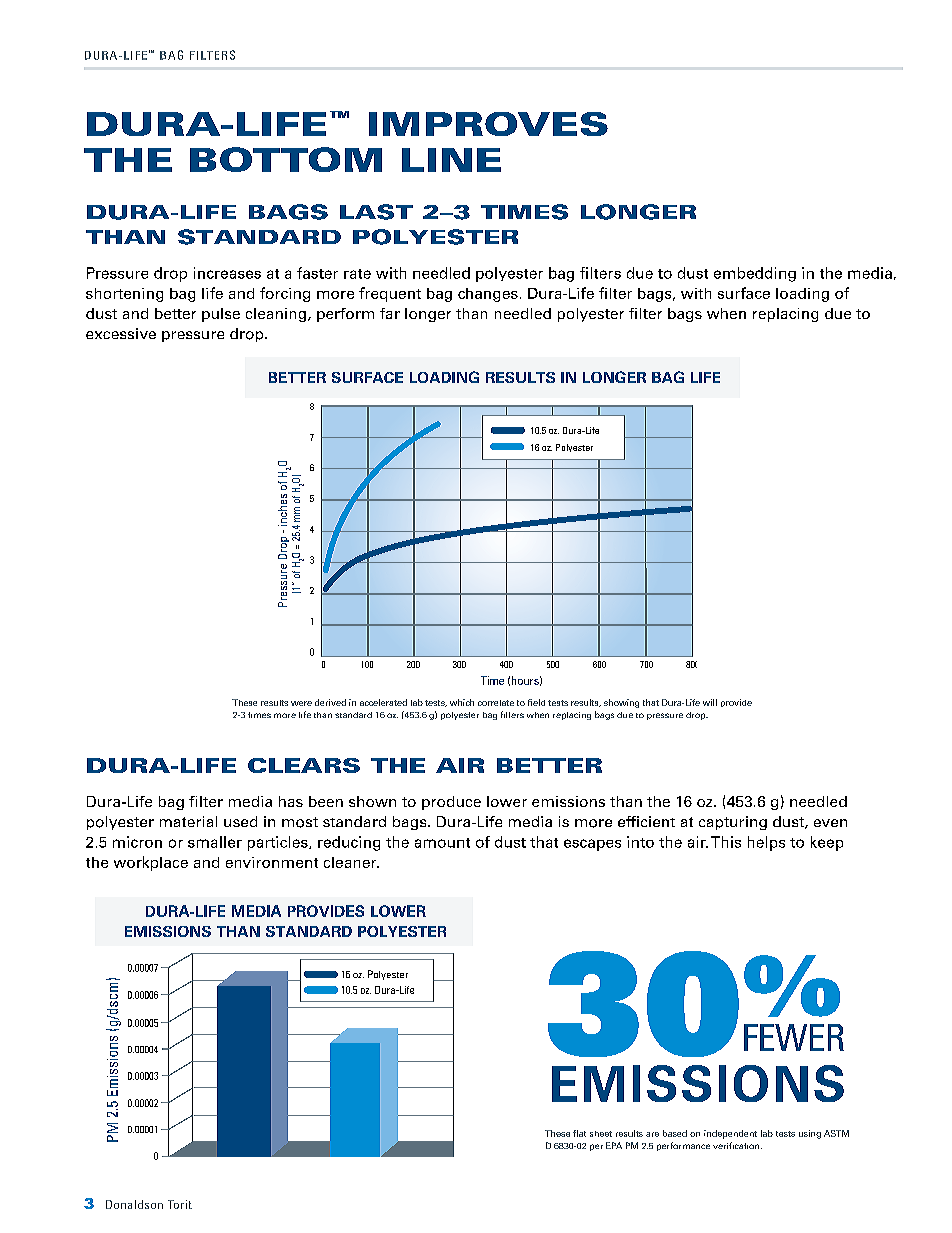 Image resolution: width=952 pixels, height=1233 pixels. Describe the element at coordinates (442, 843) in the image. I see `amount` at that location.
